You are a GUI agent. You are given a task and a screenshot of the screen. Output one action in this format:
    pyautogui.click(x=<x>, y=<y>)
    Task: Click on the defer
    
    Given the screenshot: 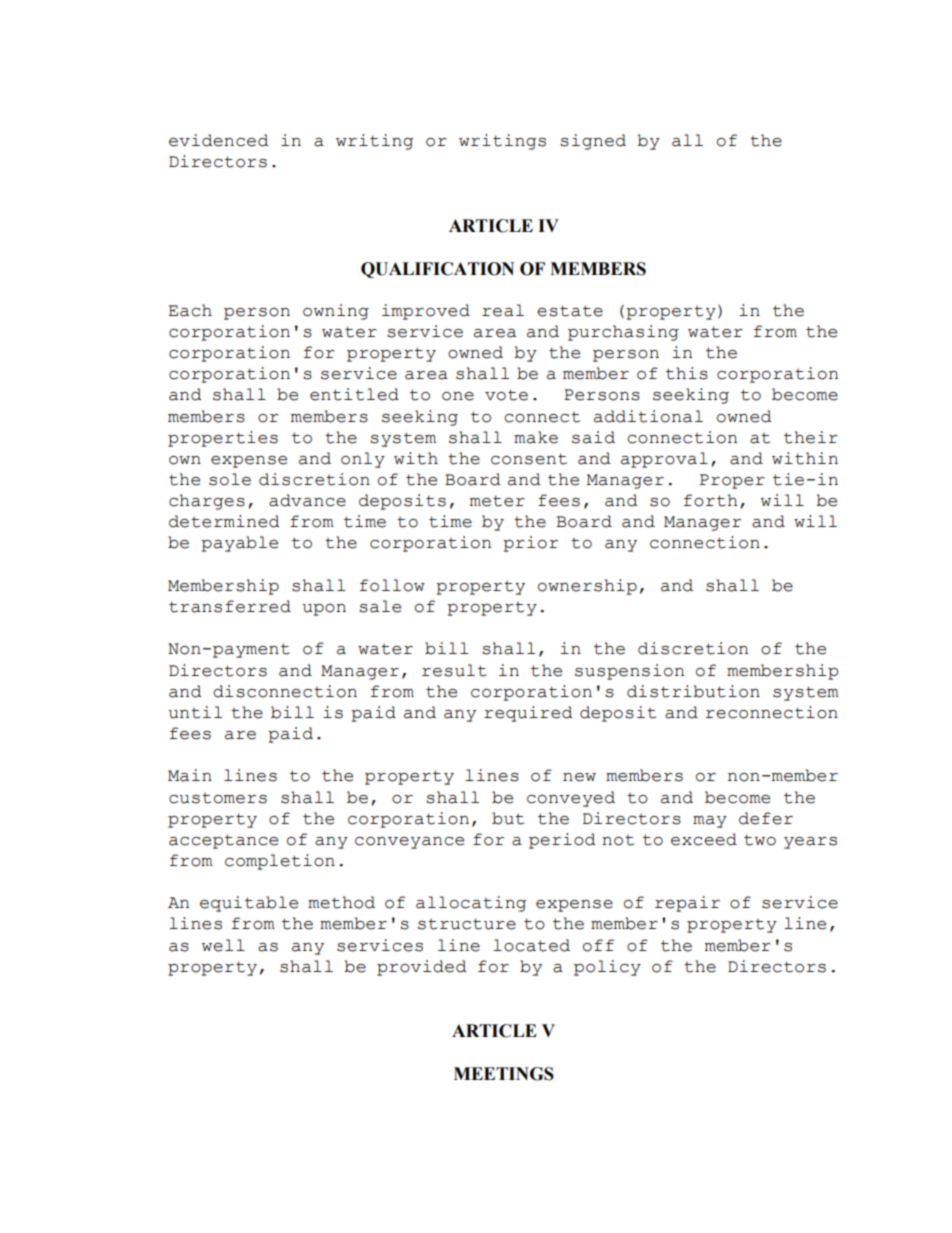 What is the action you would take?
    pyautogui.click(x=766, y=818)
